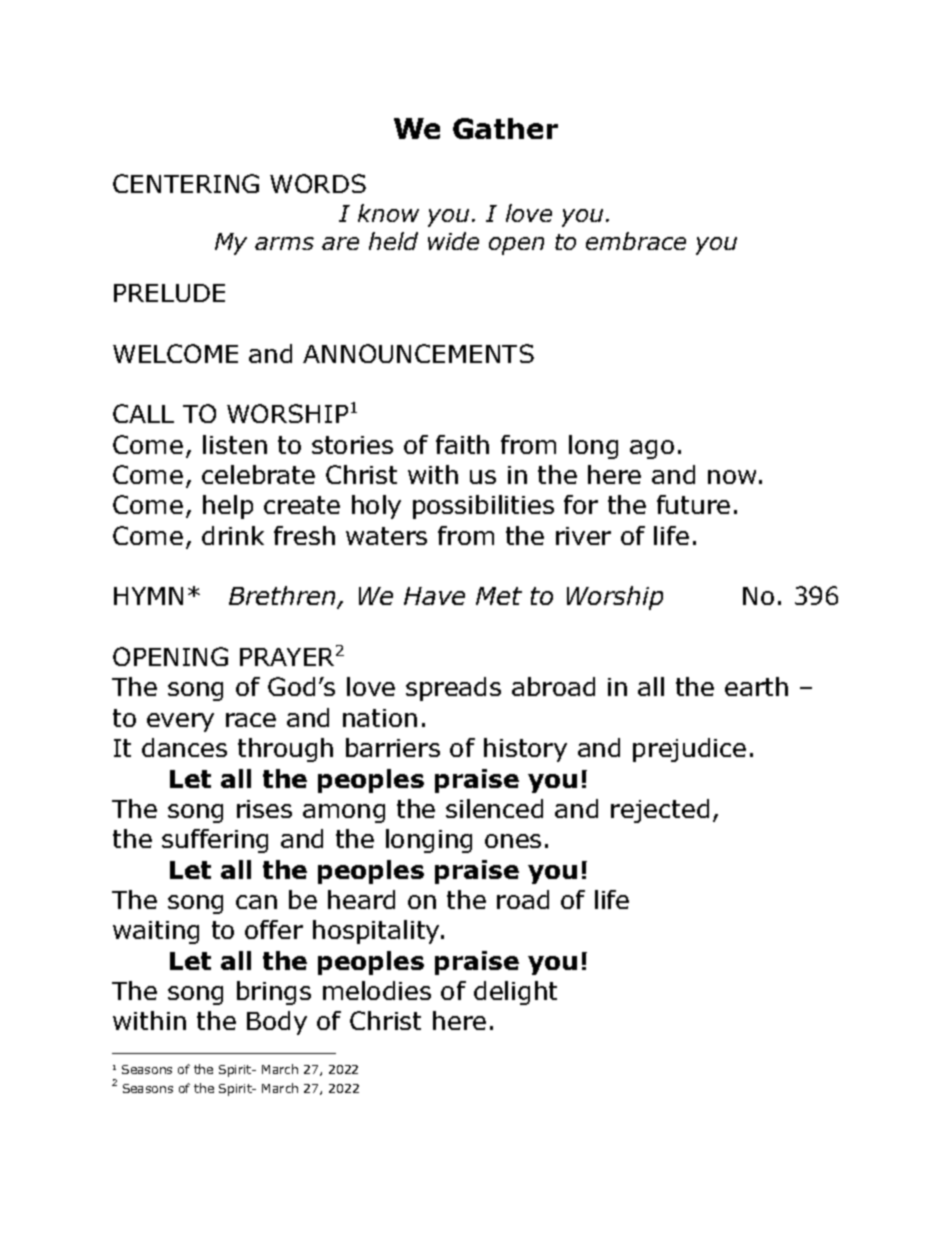 Image resolution: width=952 pixels, height=1233 pixels. I want to click on CENTERING, so click(186, 183).
